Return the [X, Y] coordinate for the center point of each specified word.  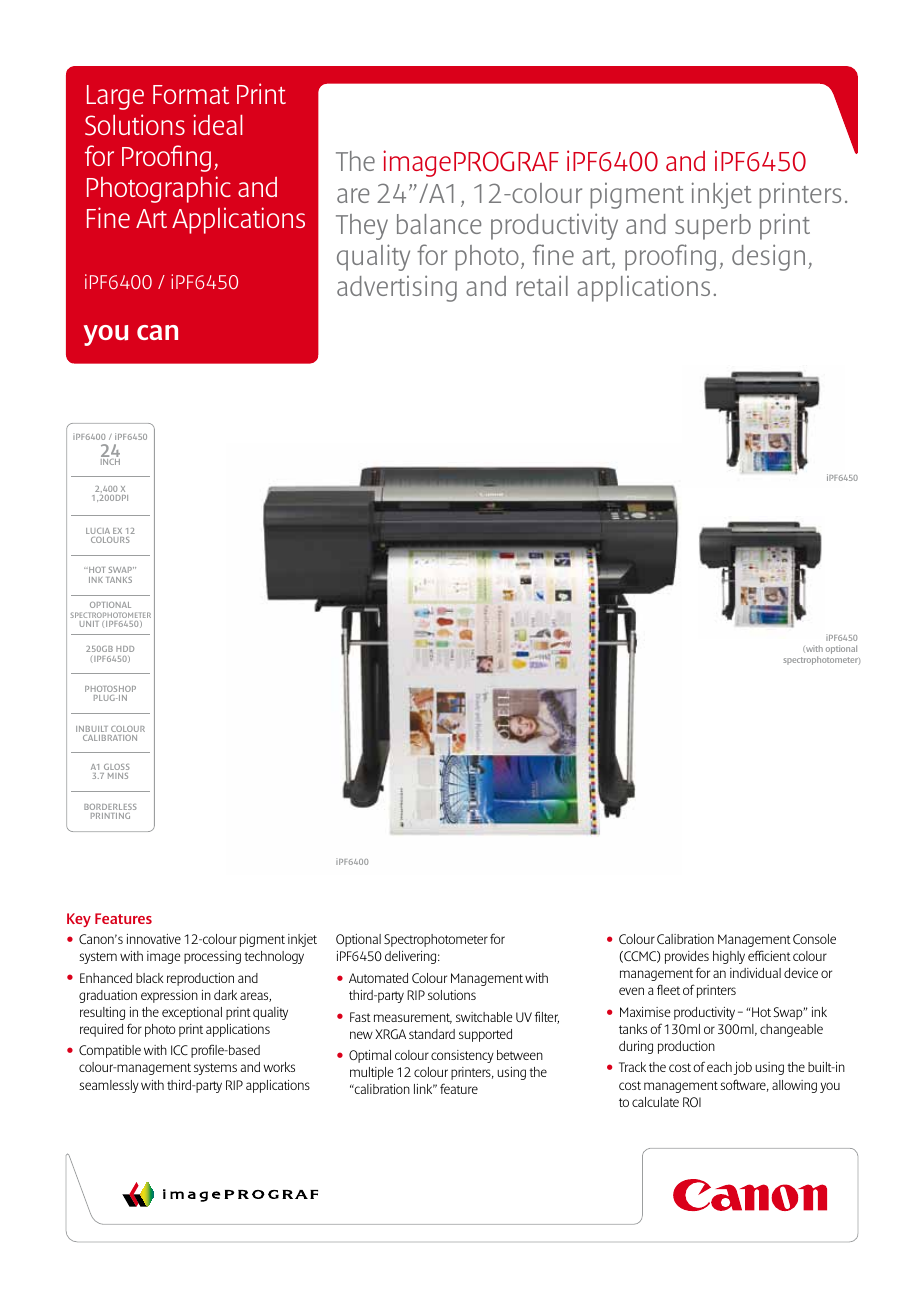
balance [439, 224]
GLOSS [117, 767]
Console [814, 939]
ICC [179, 1050]
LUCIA [98, 531]
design [768, 257]
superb [713, 227]
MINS [118, 776]
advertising [397, 288]
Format [191, 94]
